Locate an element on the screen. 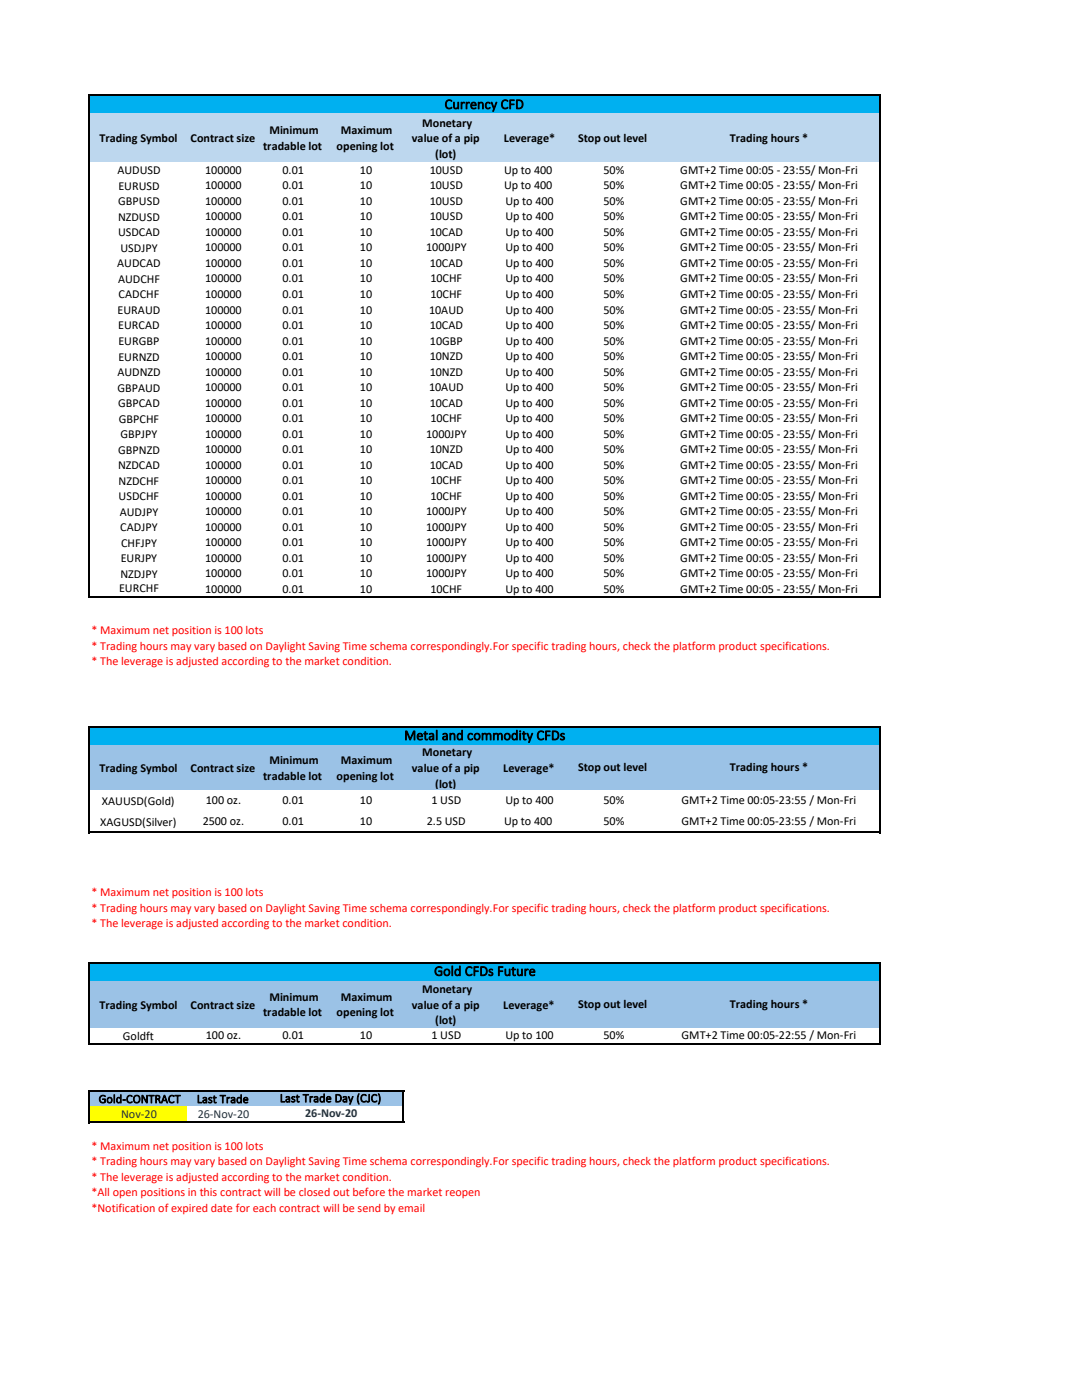 This screenshot has width=1069, height=1384. email is located at coordinates (411, 1208).
